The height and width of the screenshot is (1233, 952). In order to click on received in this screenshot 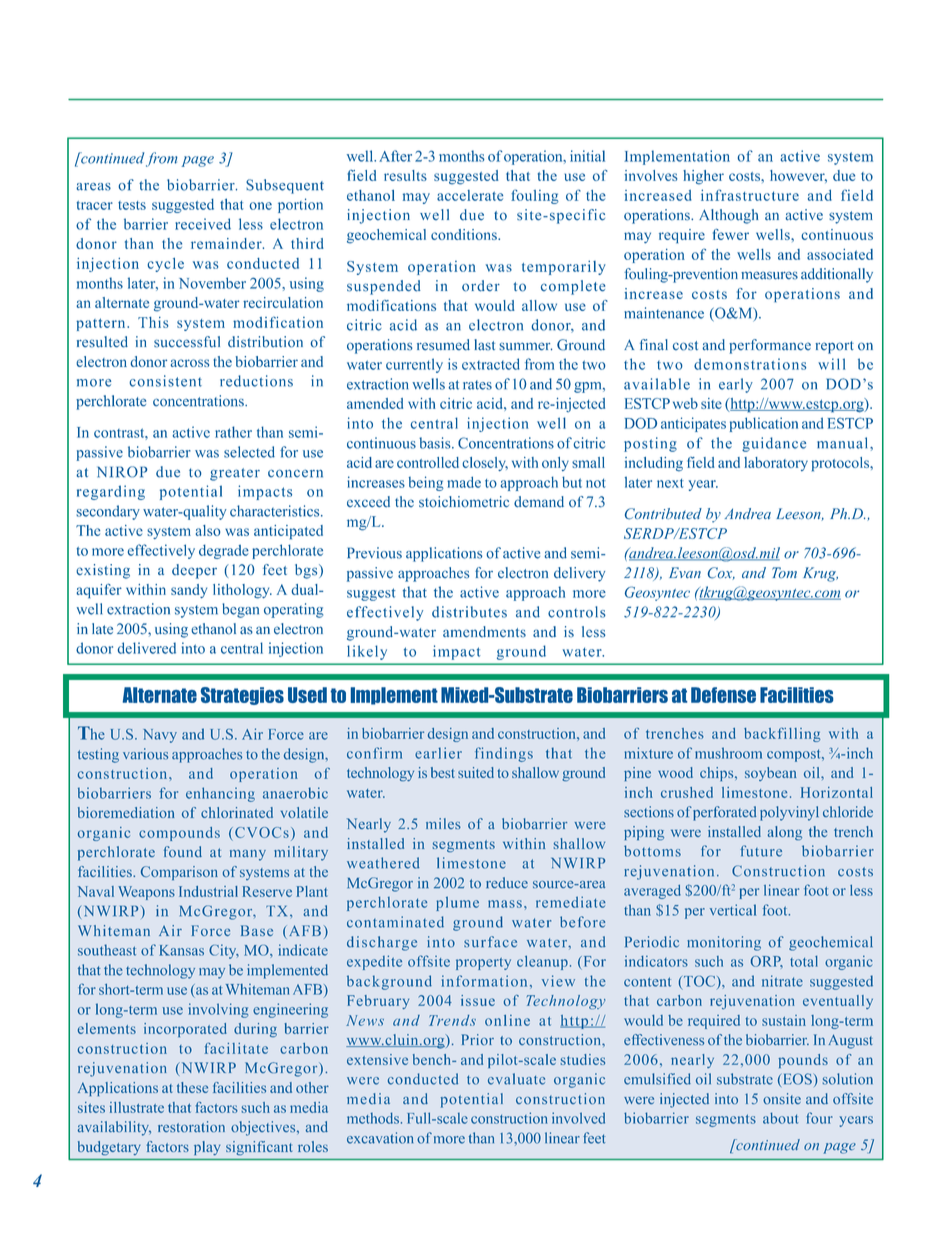, I will do `click(203, 224)`.
